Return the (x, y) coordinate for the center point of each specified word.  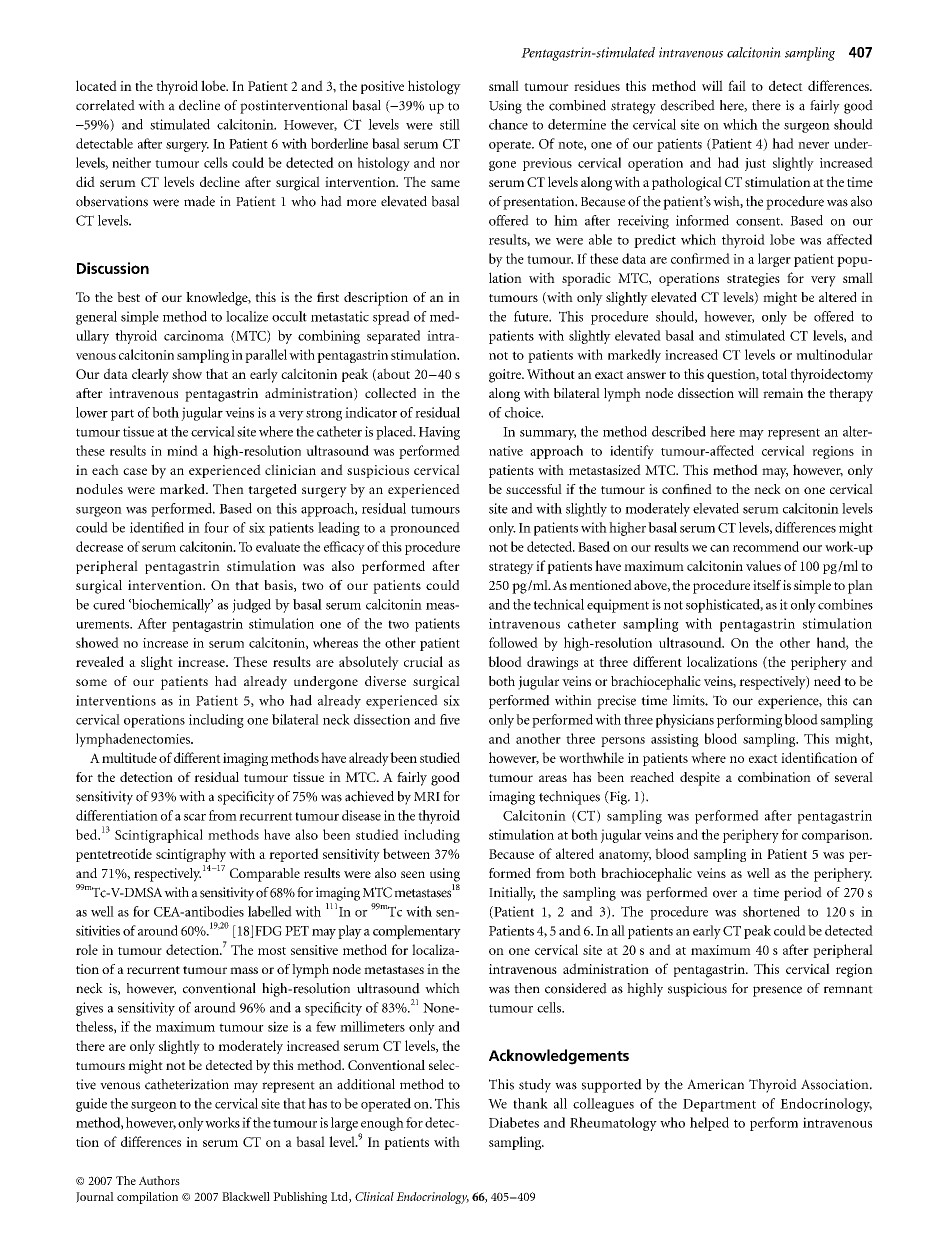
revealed (100, 661)
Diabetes (514, 1122)
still (450, 124)
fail (737, 85)
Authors (159, 1180)
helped (709, 1124)
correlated (105, 105)
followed (513, 642)
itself (767, 585)
